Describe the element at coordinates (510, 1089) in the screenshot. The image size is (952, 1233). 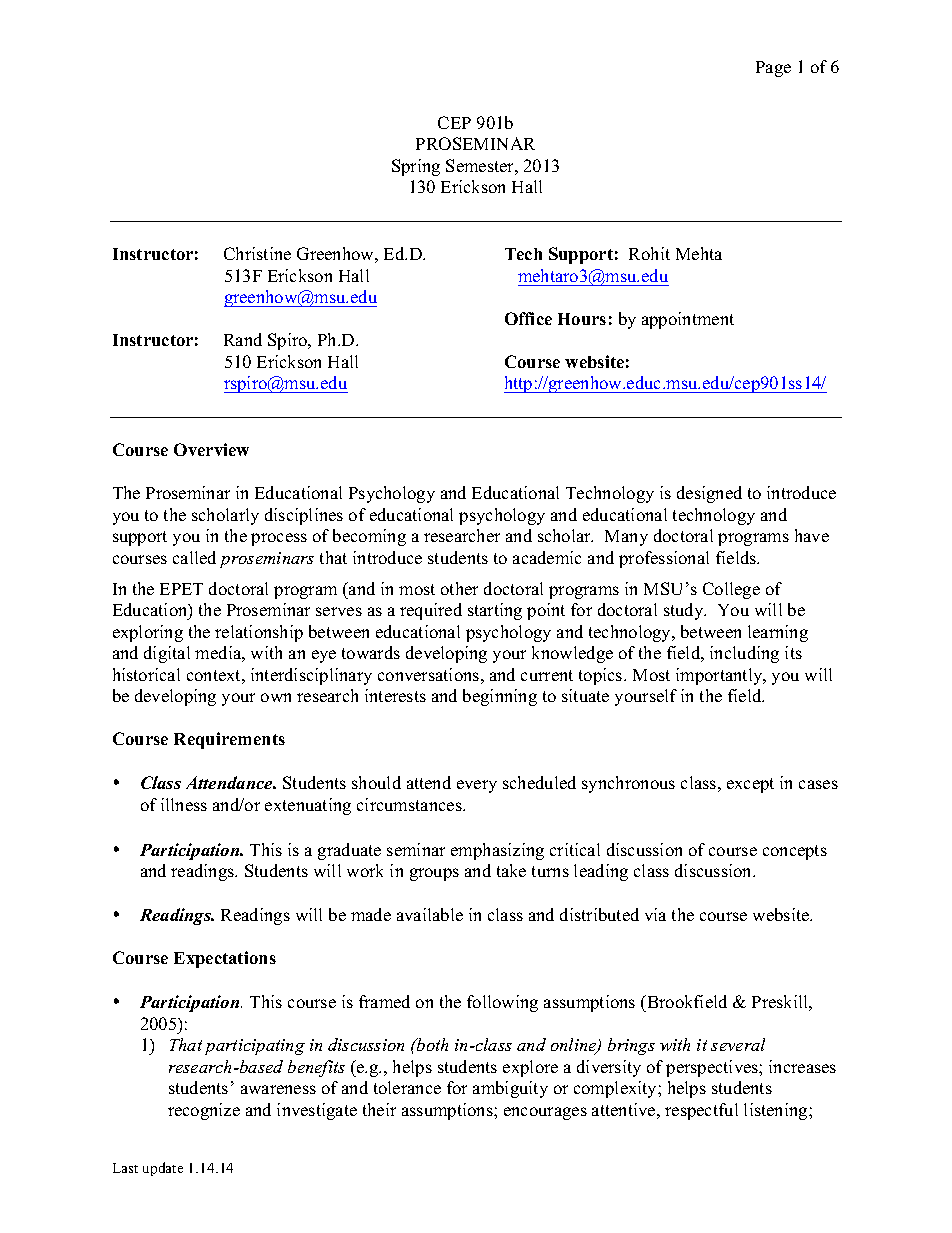
I see `ambiguity` at that location.
